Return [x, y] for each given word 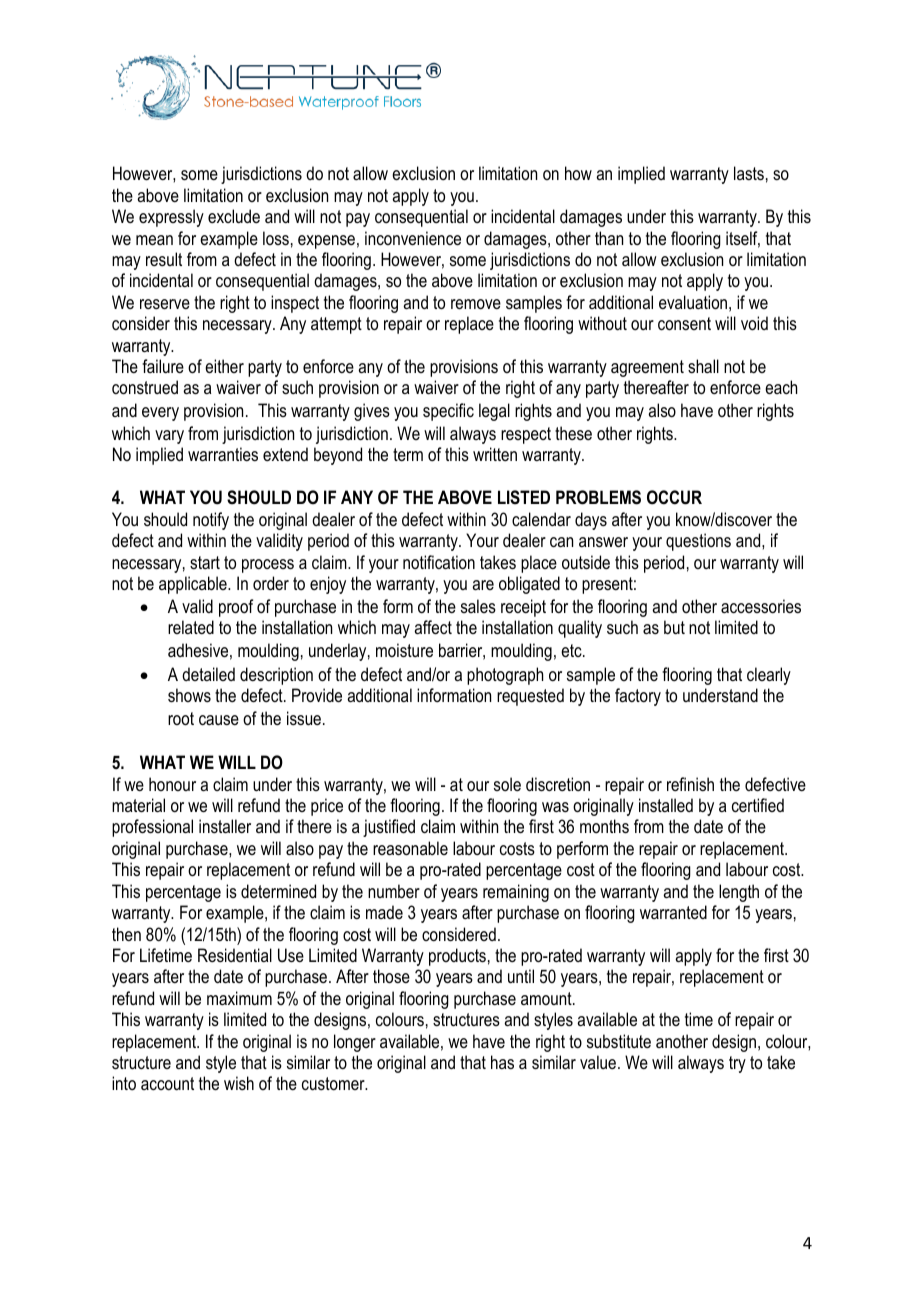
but [674, 627]
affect [433, 627]
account [167, 1083]
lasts [749, 173]
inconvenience [413, 238]
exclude [234, 216]
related [191, 627]
